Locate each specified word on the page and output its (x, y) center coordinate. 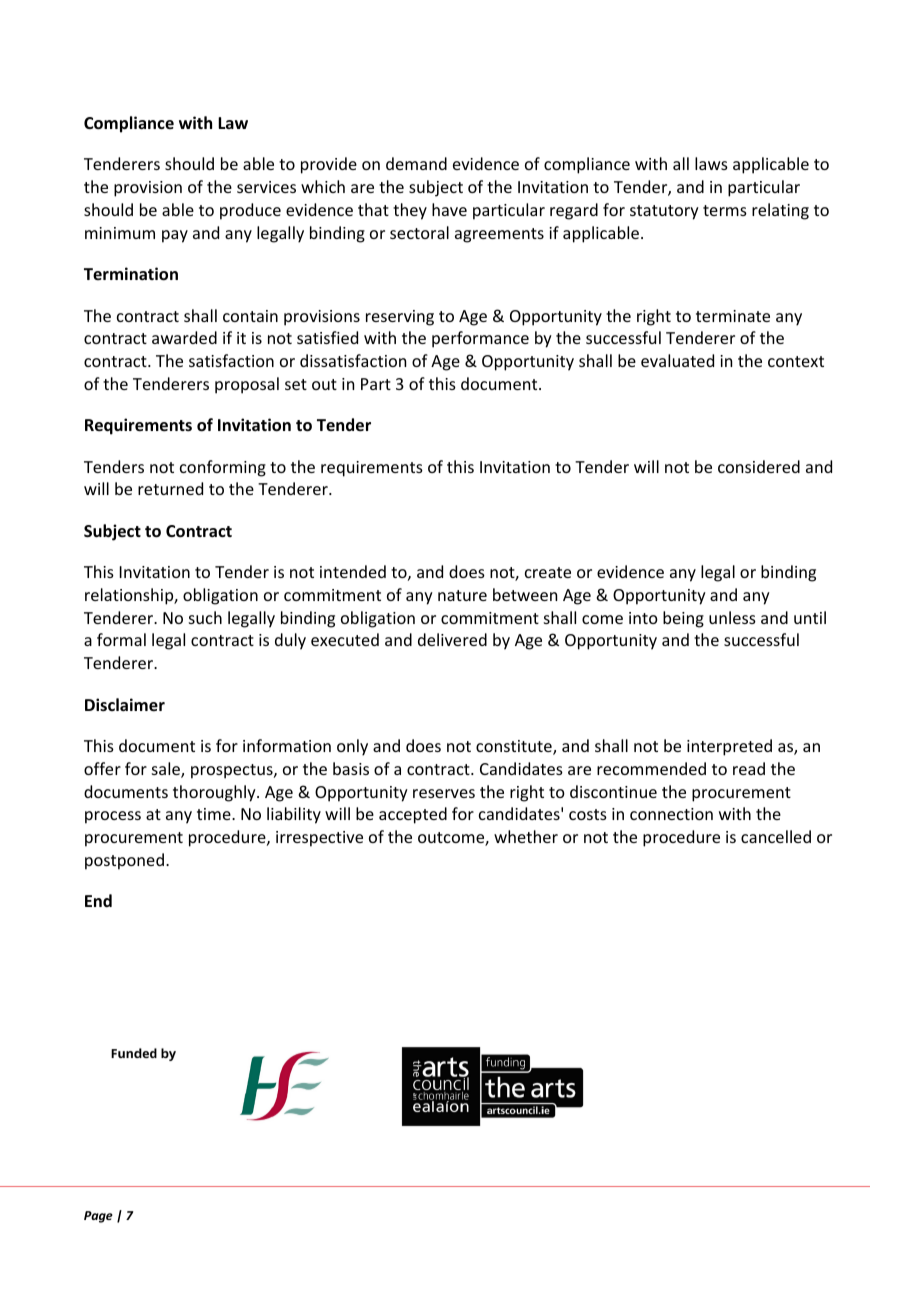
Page (98, 1217)
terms (725, 210)
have (449, 209)
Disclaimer (125, 705)
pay (175, 236)
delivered (452, 639)
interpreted (729, 747)
